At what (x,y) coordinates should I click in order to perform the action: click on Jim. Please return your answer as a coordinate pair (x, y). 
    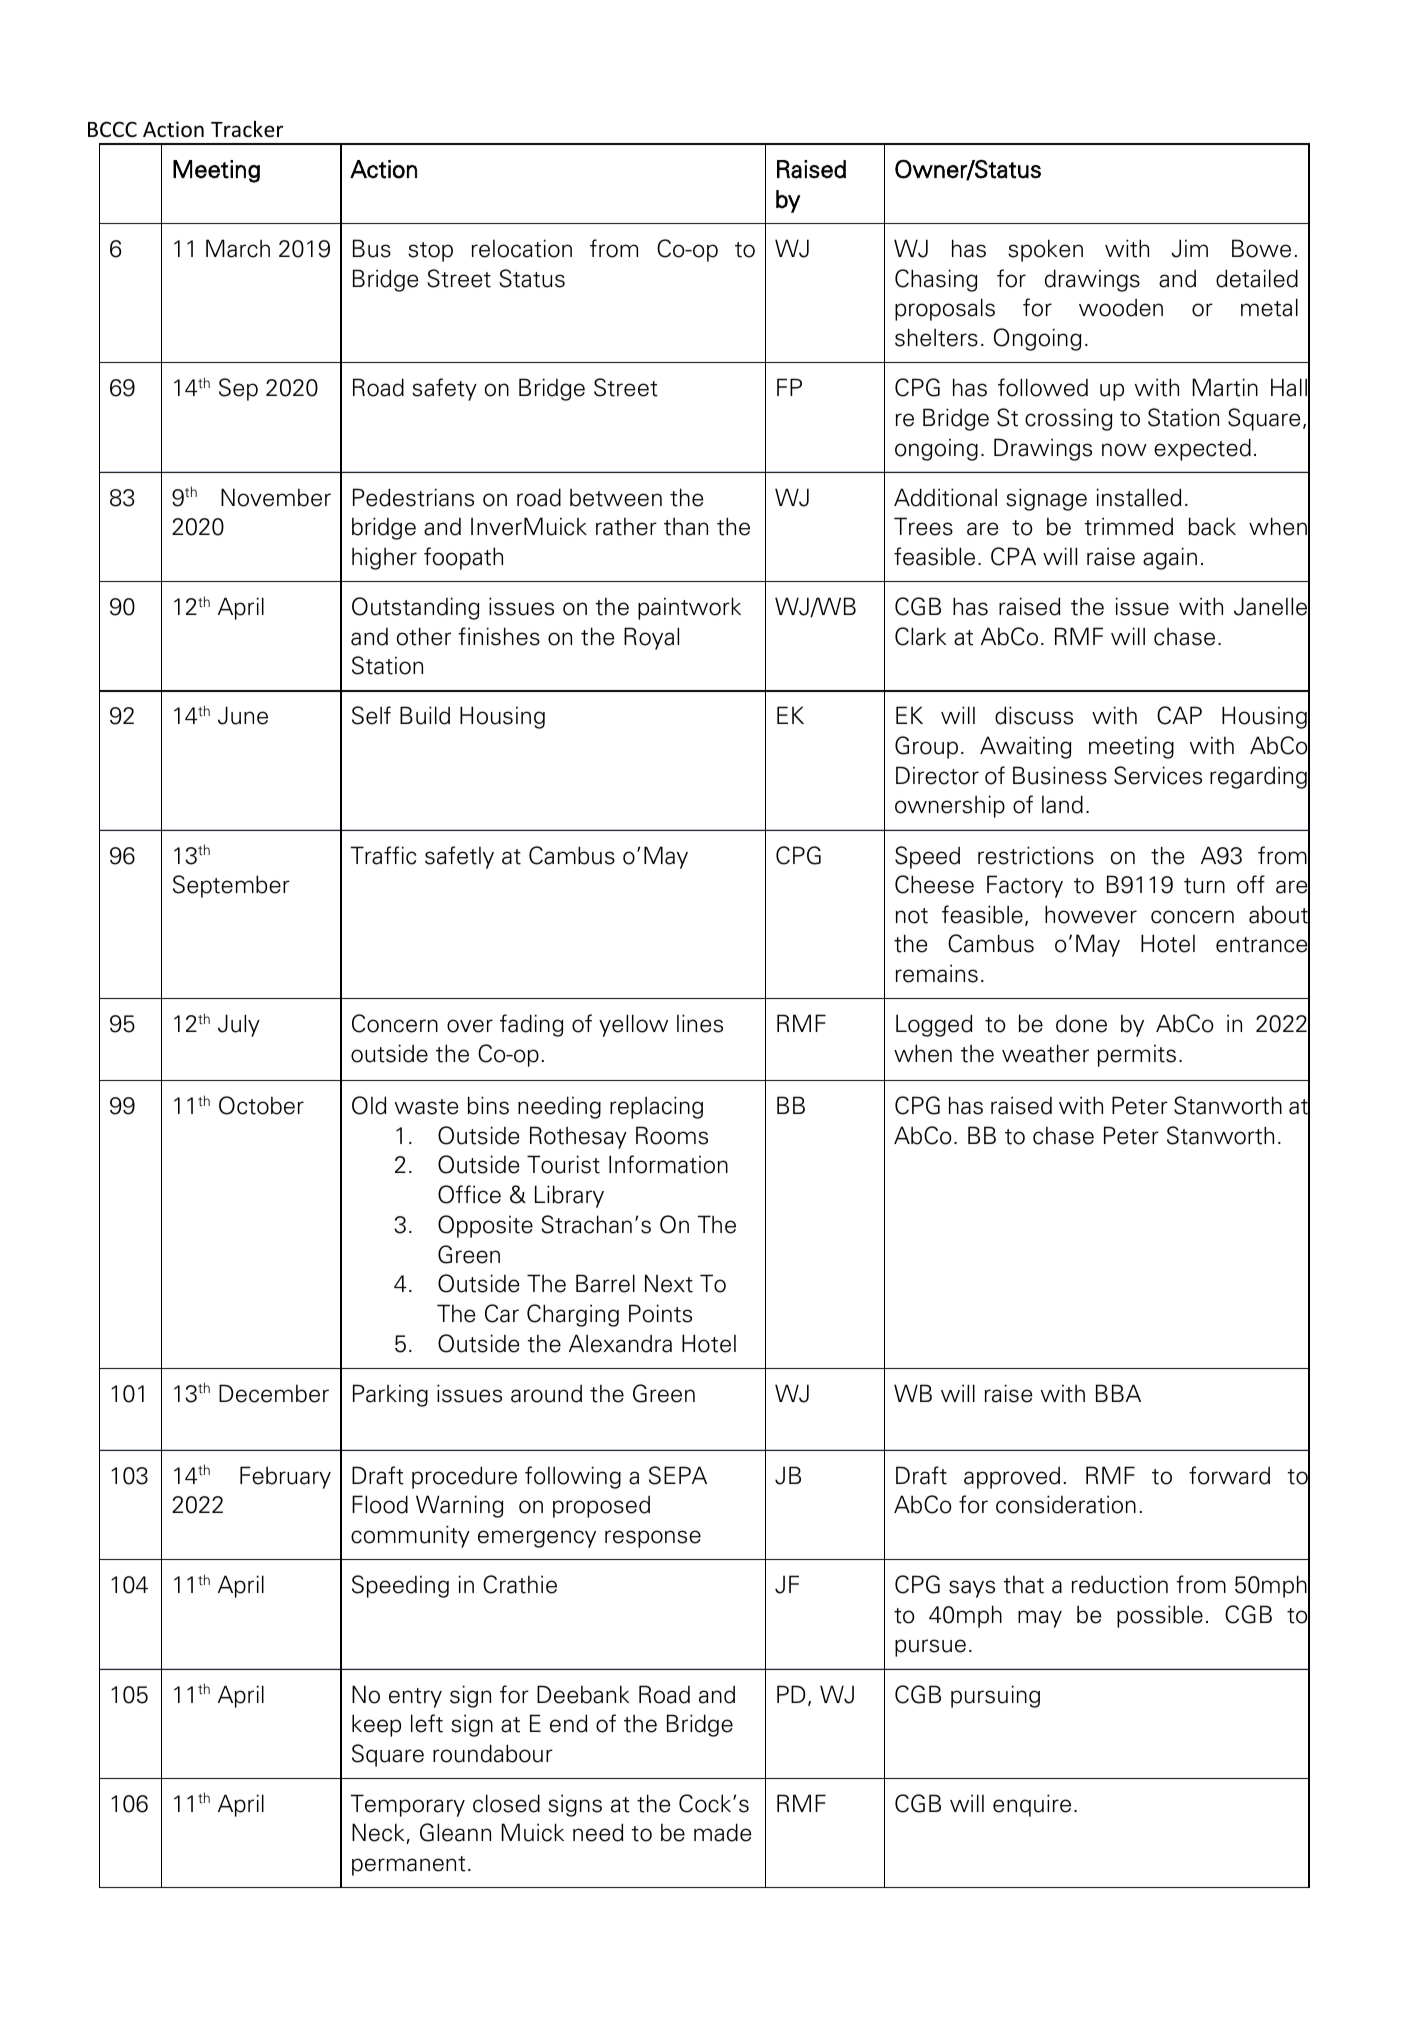
    Looking at the image, I should click on (1189, 248).
